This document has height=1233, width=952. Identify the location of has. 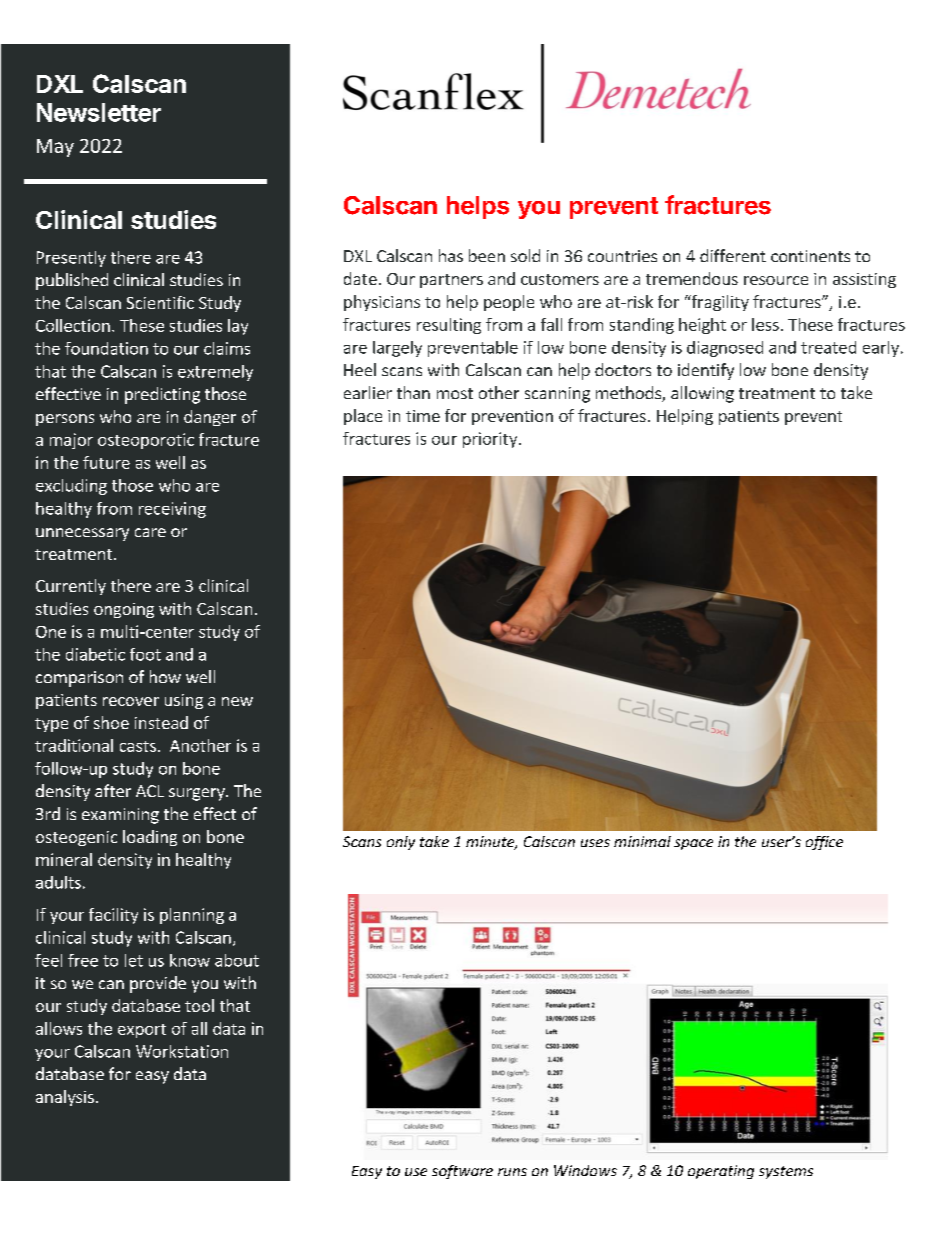
(451, 255).
